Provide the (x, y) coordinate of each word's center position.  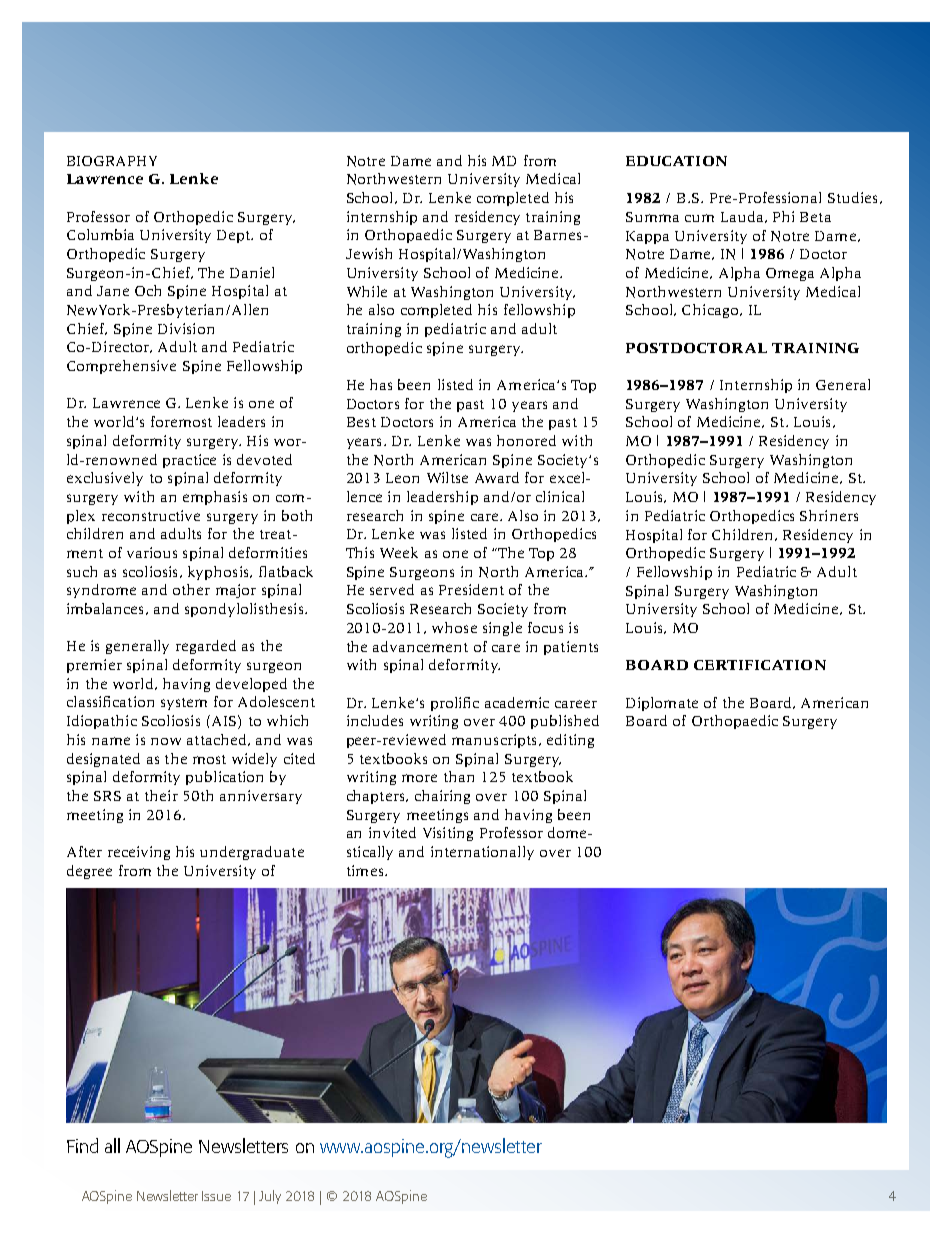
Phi (783, 216)
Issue (216, 1196)
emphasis (215, 498)
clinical (560, 496)
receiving (139, 853)
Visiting (448, 834)
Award (497, 477)
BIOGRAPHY (112, 161)
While (367, 291)
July (270, 1197)
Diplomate (662, 704)
